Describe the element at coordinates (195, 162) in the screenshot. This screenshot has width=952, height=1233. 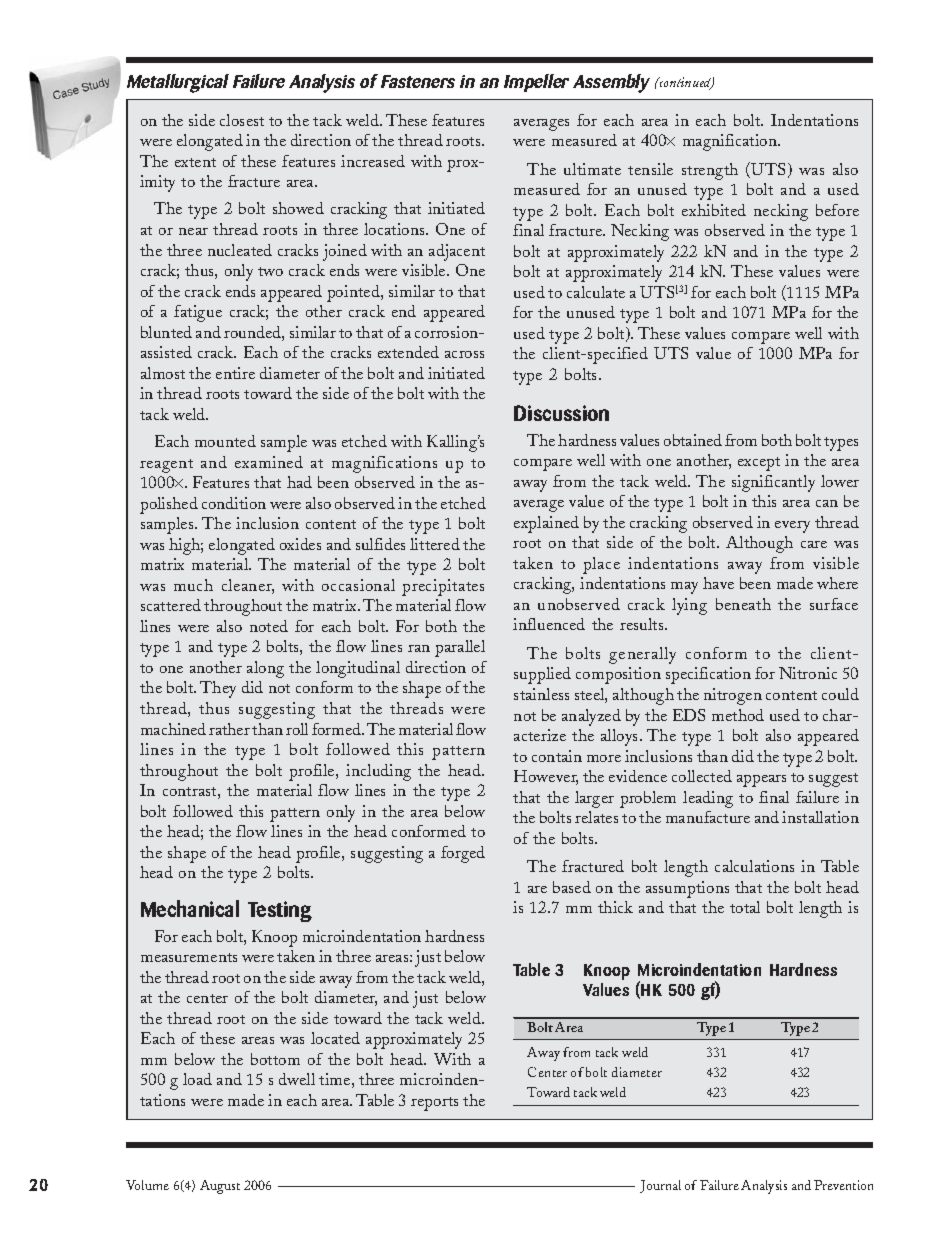
I see `extent` at that location.
